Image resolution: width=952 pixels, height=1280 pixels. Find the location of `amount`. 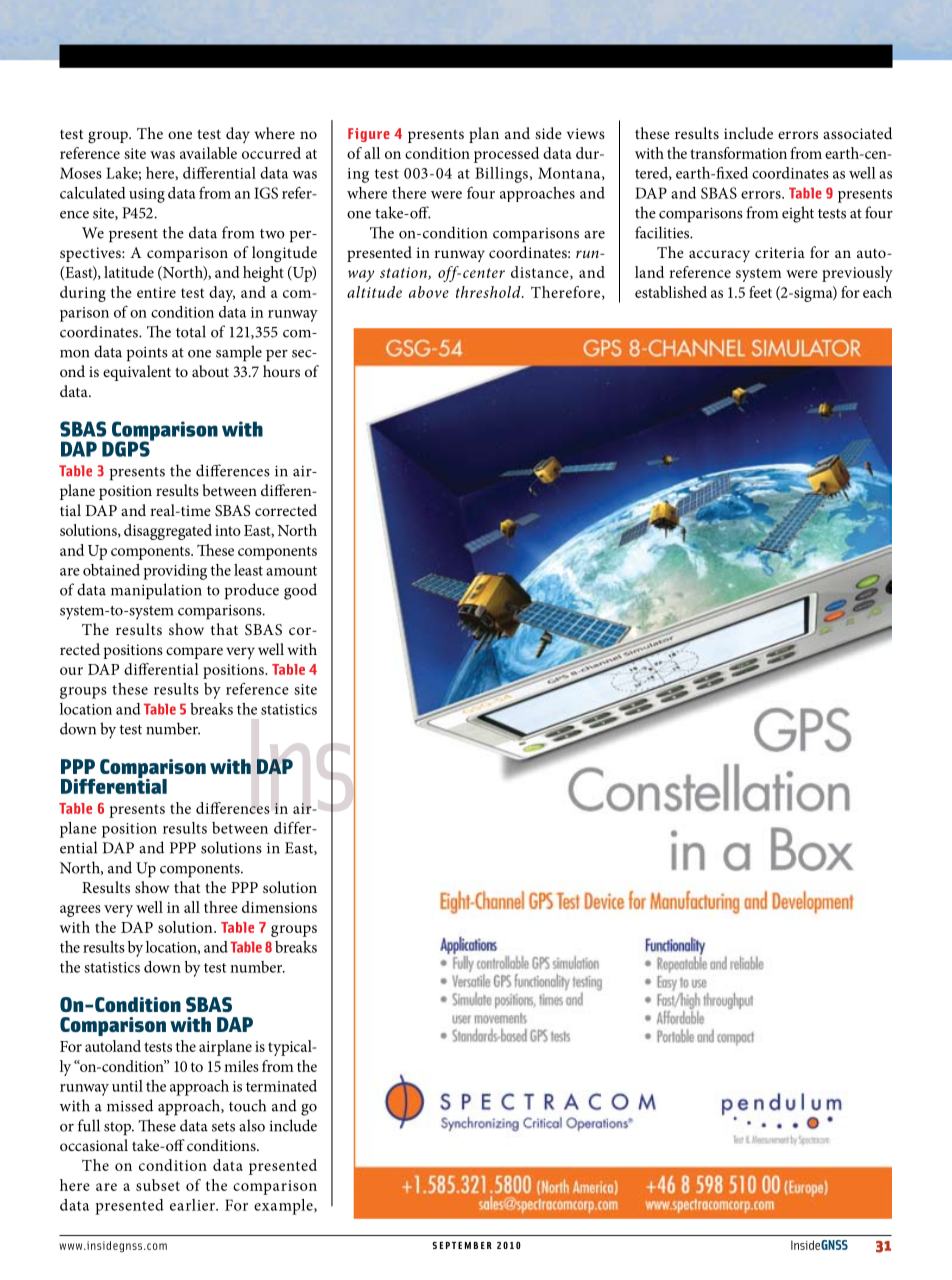

amount is located at coordinates (291, 571).
